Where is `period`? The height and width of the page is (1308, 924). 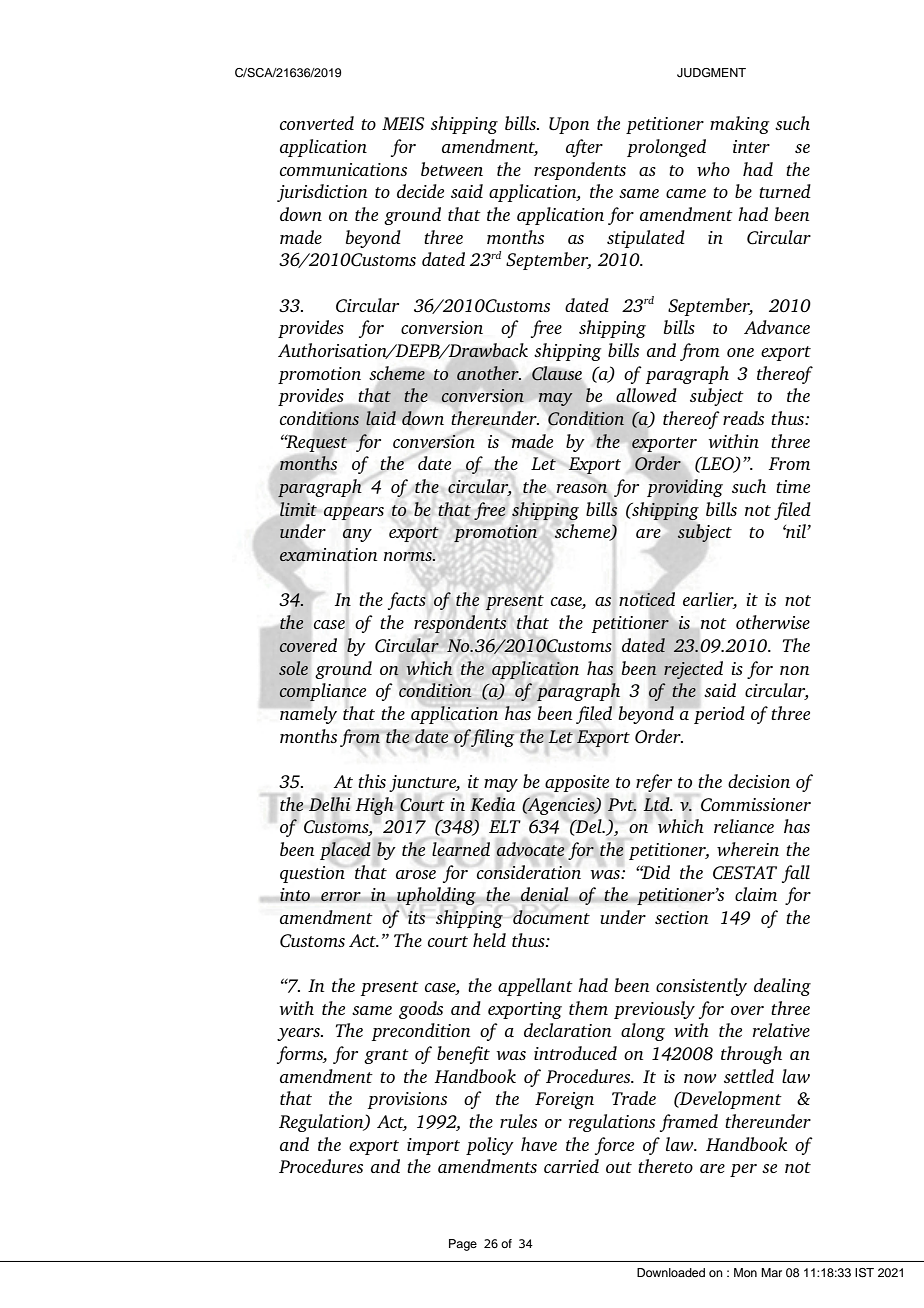 period is located at coordinates (719, 715).
